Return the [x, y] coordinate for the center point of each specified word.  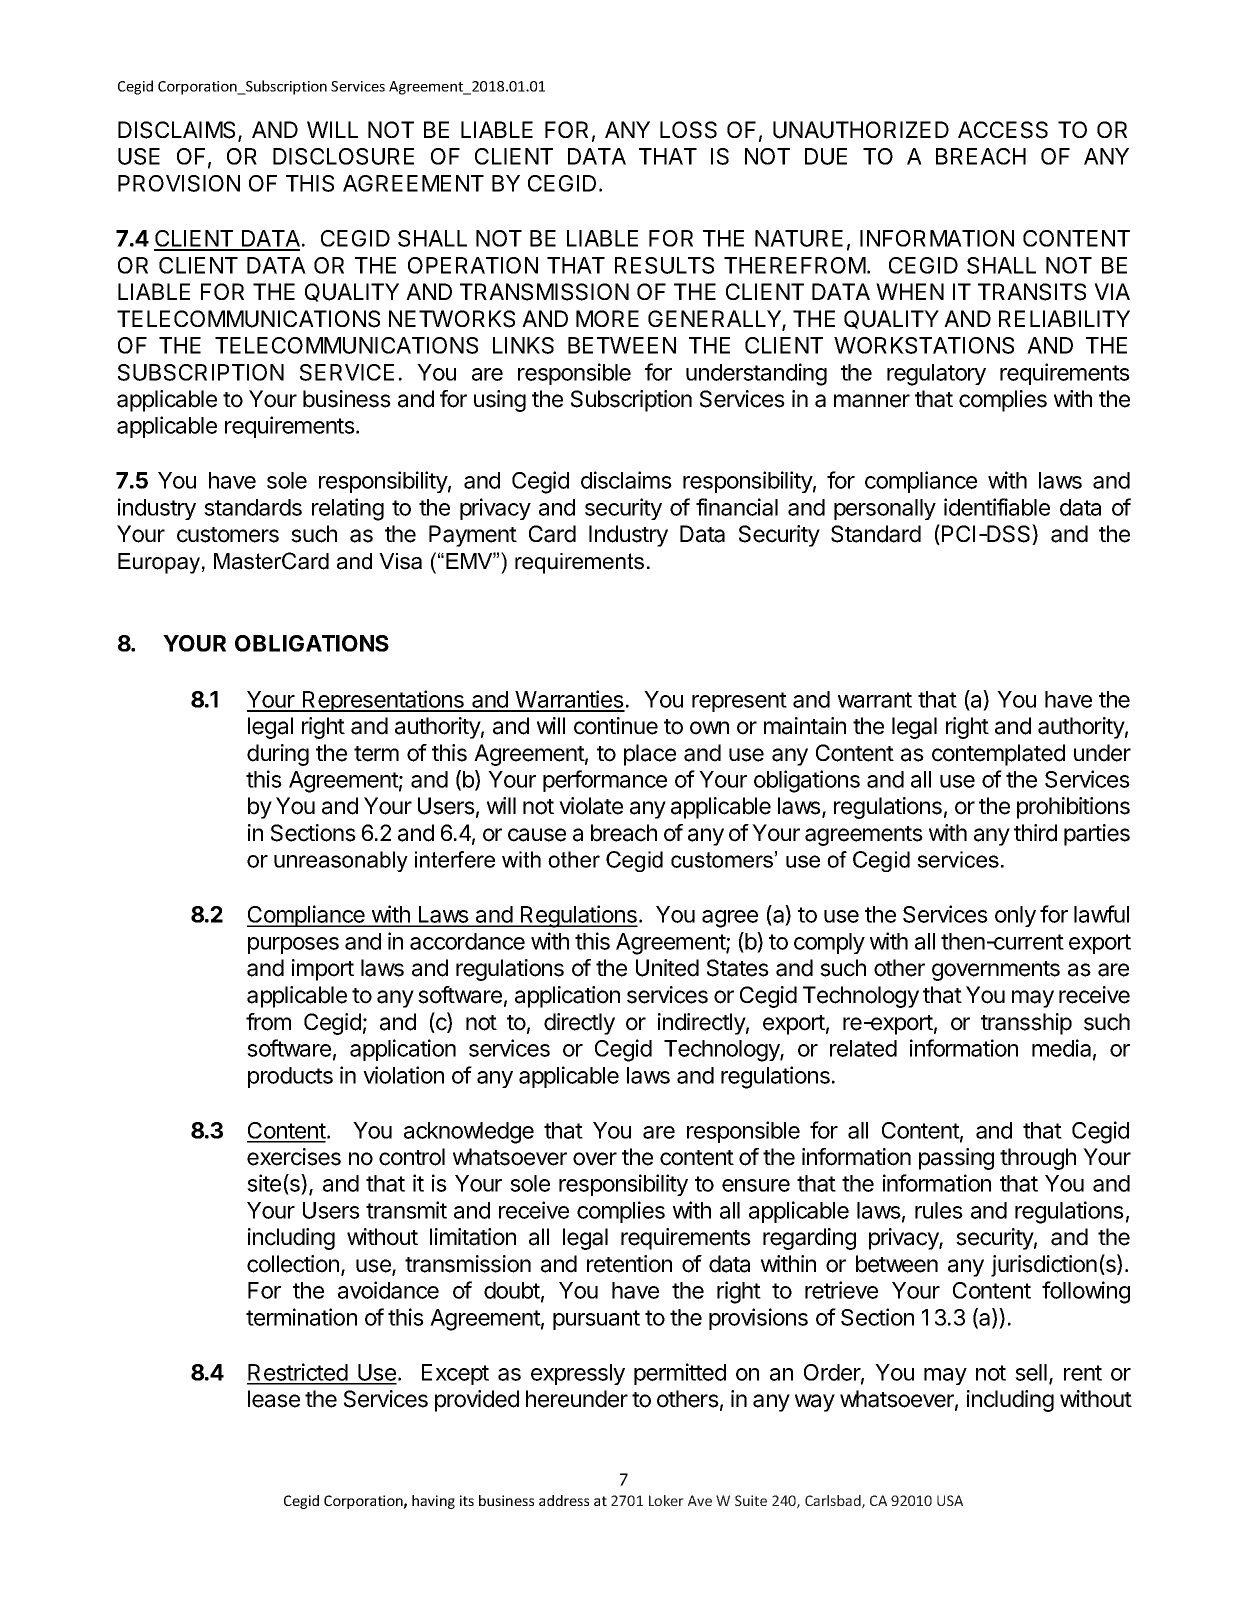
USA [950, 1500]
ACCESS [1003, 130]
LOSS [688, 130]
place [650, 755]
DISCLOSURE [343, 156]
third [1035, 833]
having [433, 1502]
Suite [751, 1500]
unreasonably [341, 861]
